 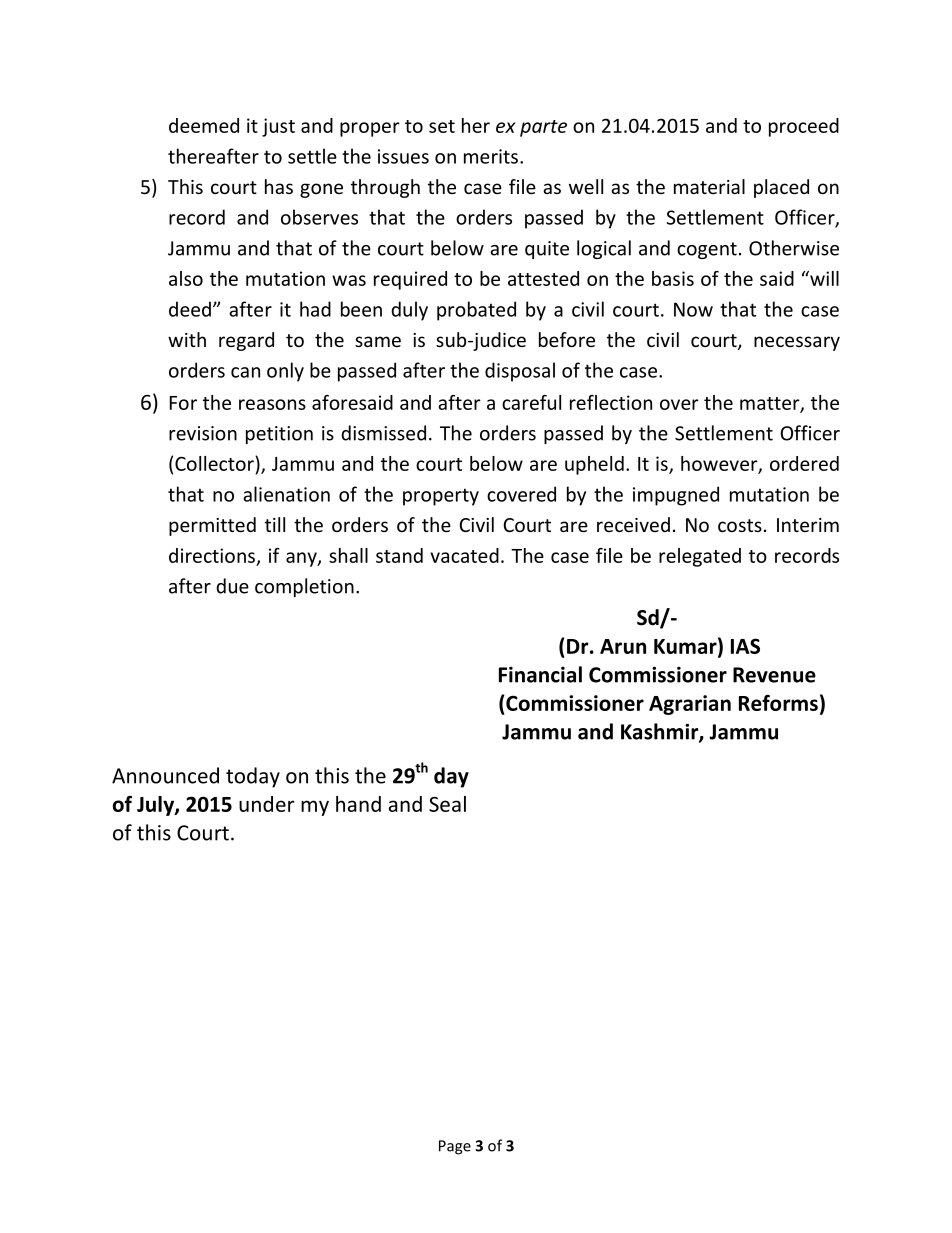 I want to click on material, so click(x=709, y=186).
